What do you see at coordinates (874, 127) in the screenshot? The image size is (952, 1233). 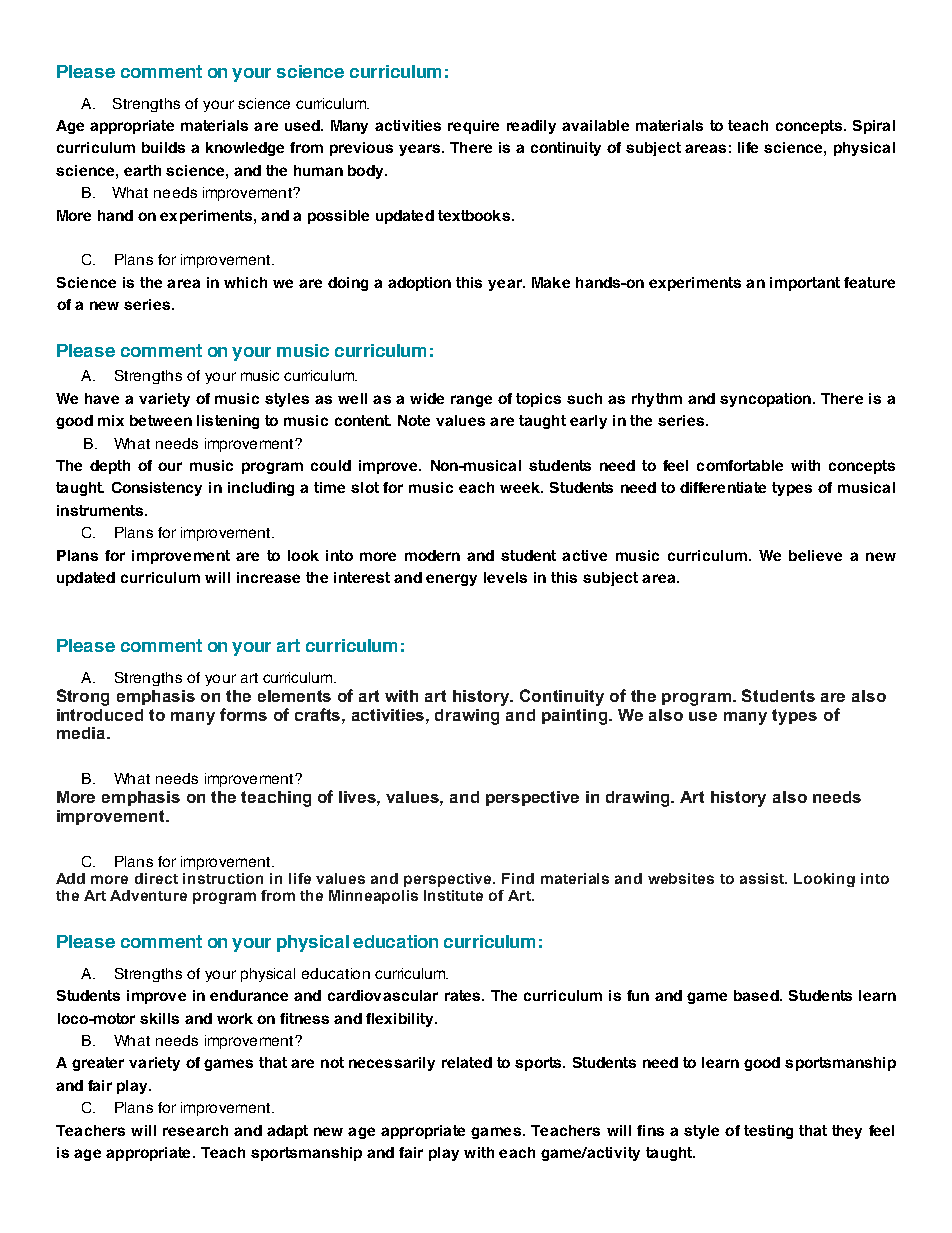 I see `Spiral` at bounding box center [874, 127].
